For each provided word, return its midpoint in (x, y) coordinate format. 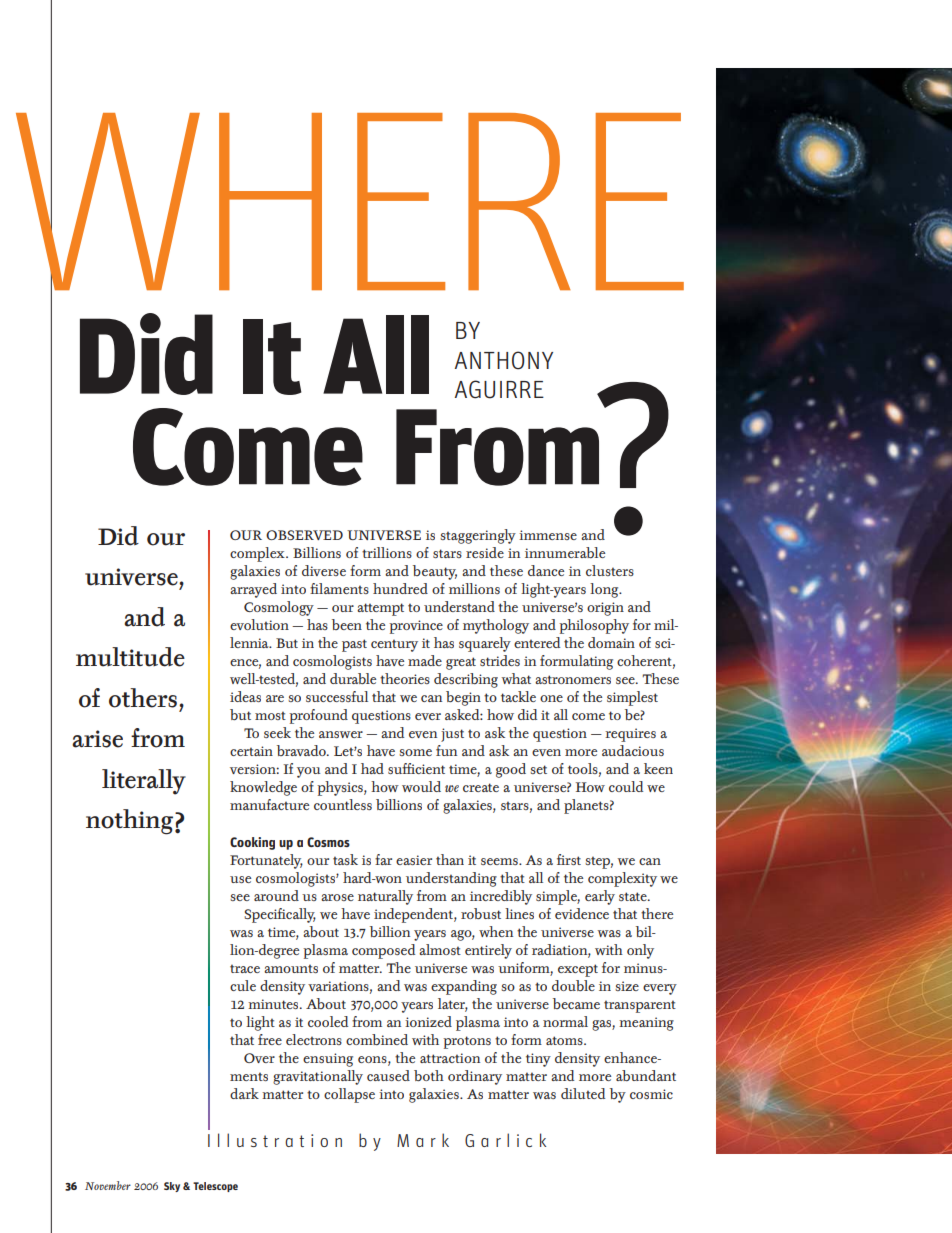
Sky (172, 1187)
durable (353, 678)
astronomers (573, 679)
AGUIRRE (499, 389)
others (144, 698)
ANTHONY (504, 360)
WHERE (350, 201)
